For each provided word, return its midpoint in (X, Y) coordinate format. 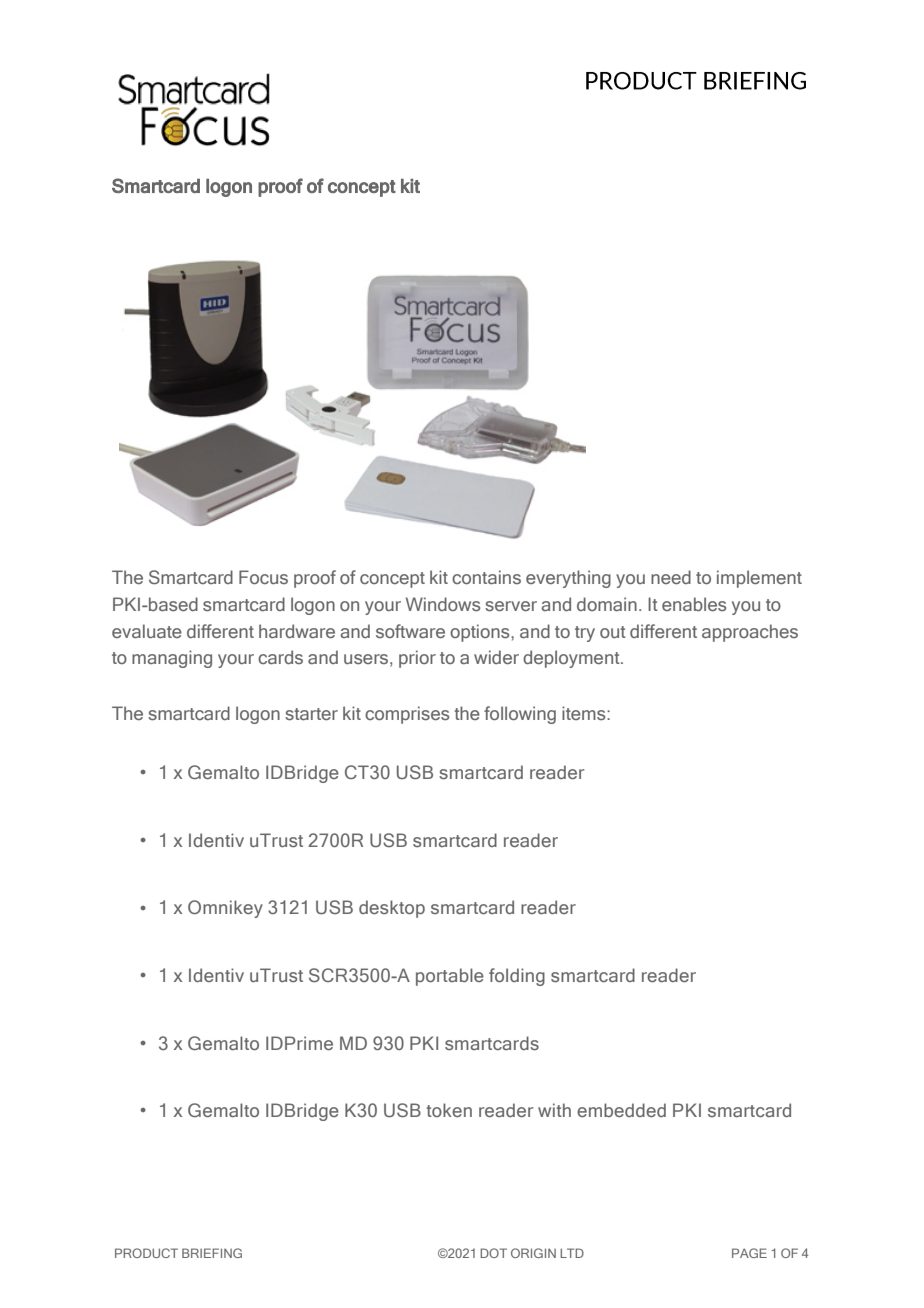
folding (517, 977)
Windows (443, 604)
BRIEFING (212, 1253)
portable (450, 977)
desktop (392, 909)
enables (694, 604)
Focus (263, 577)
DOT (493, 1253)
